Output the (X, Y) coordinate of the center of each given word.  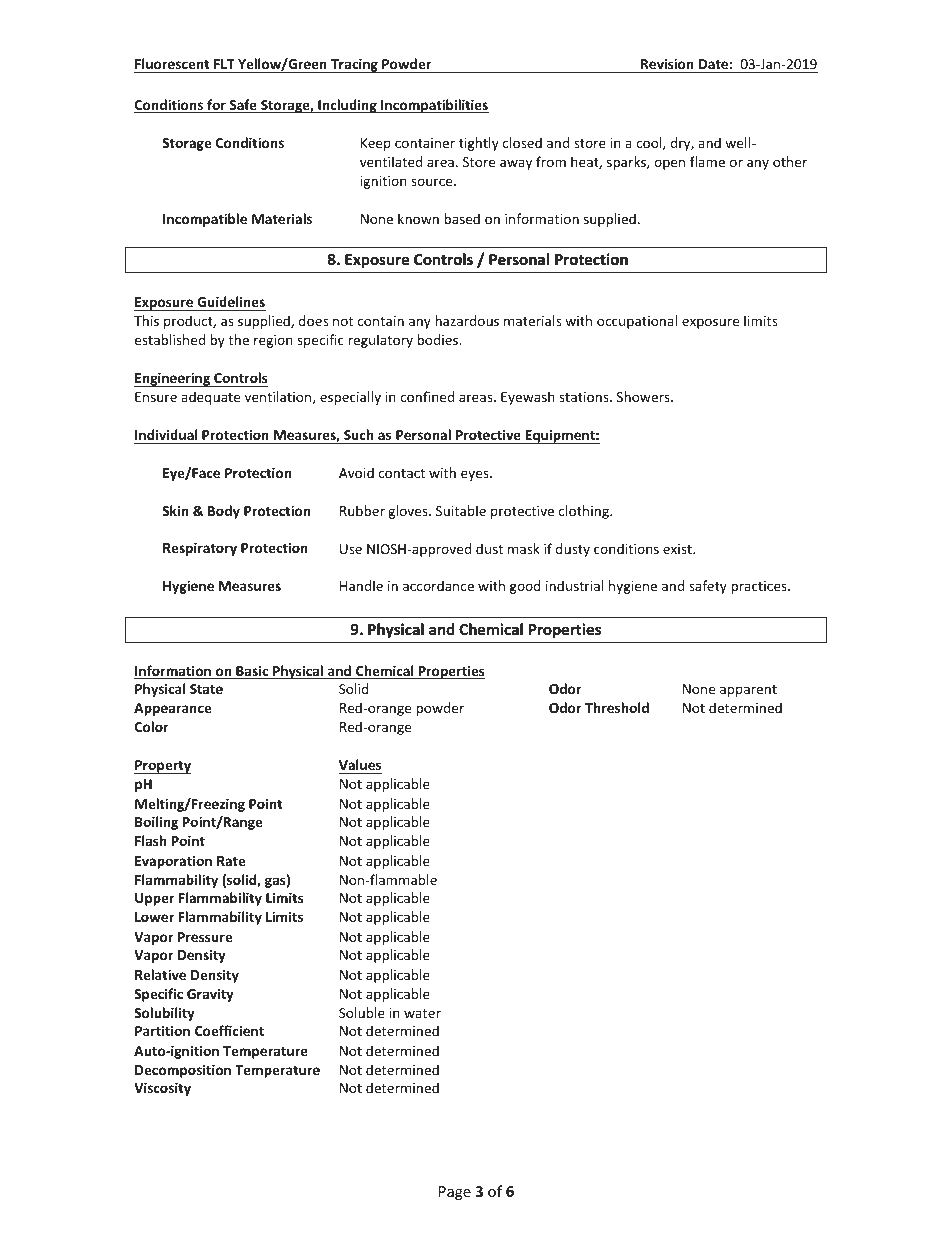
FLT (224, 64)
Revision (667, 63)
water (422, 1013)
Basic (252, 672)
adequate (210, 398)
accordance (438, 585)
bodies (438, 339)
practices (760, 587)
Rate (231, 861)
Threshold (617, 707)
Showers (644, 396)
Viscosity (162, 1089)
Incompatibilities (434, 106)
